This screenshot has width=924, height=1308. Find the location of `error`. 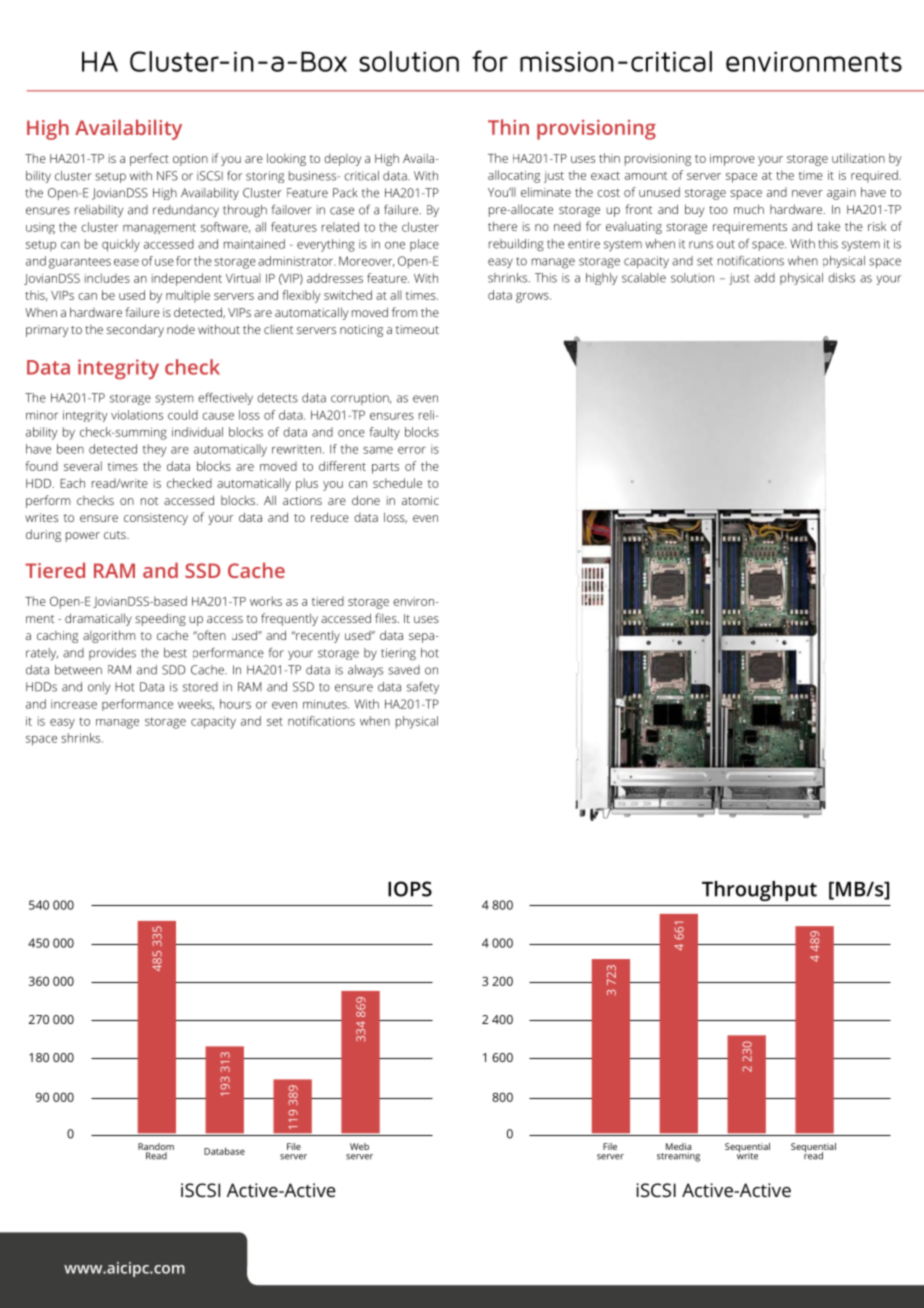

error is located at coordinates (412, 450).
